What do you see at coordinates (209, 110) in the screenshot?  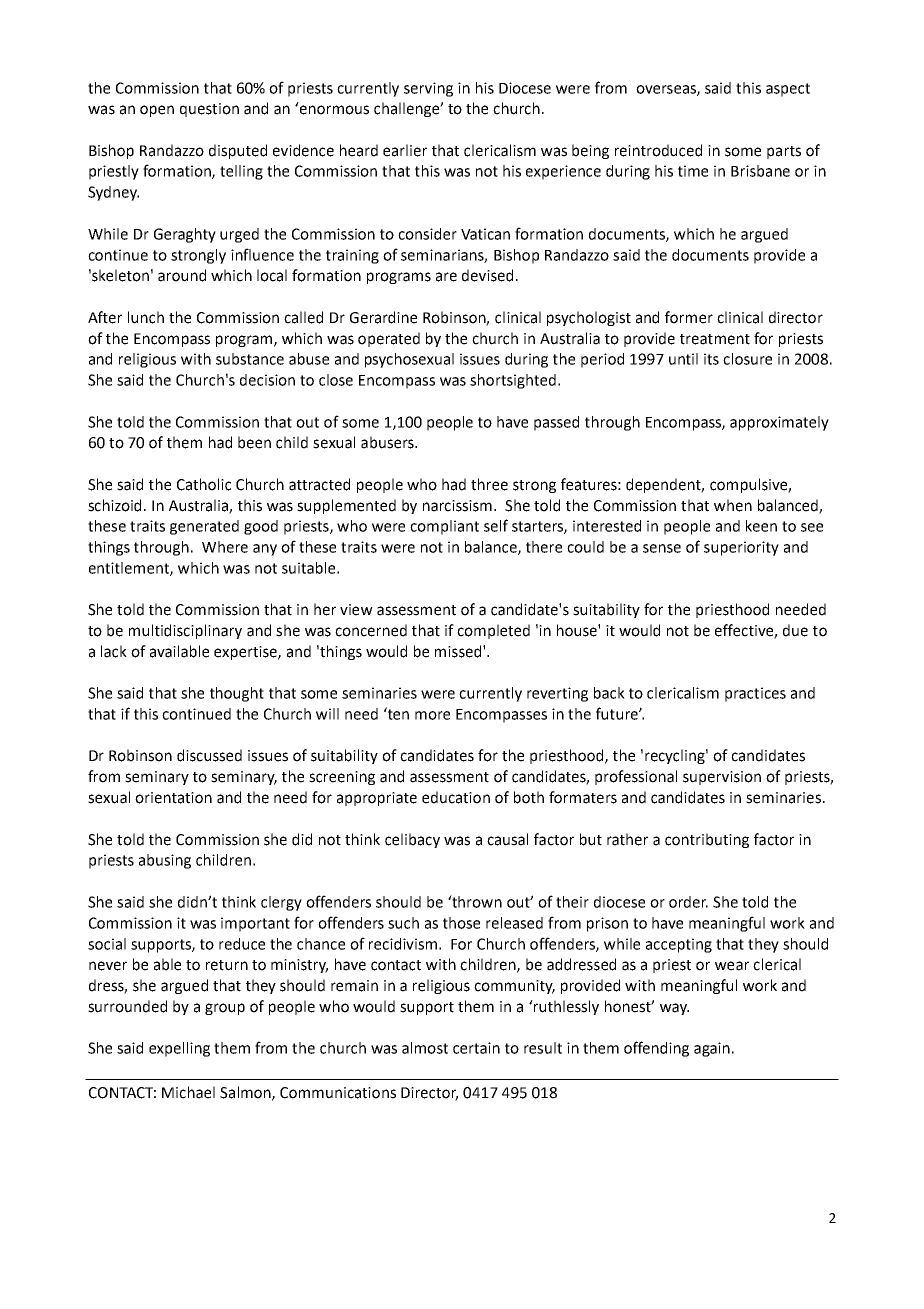 I see `question` at bounding box center [209, 110].
